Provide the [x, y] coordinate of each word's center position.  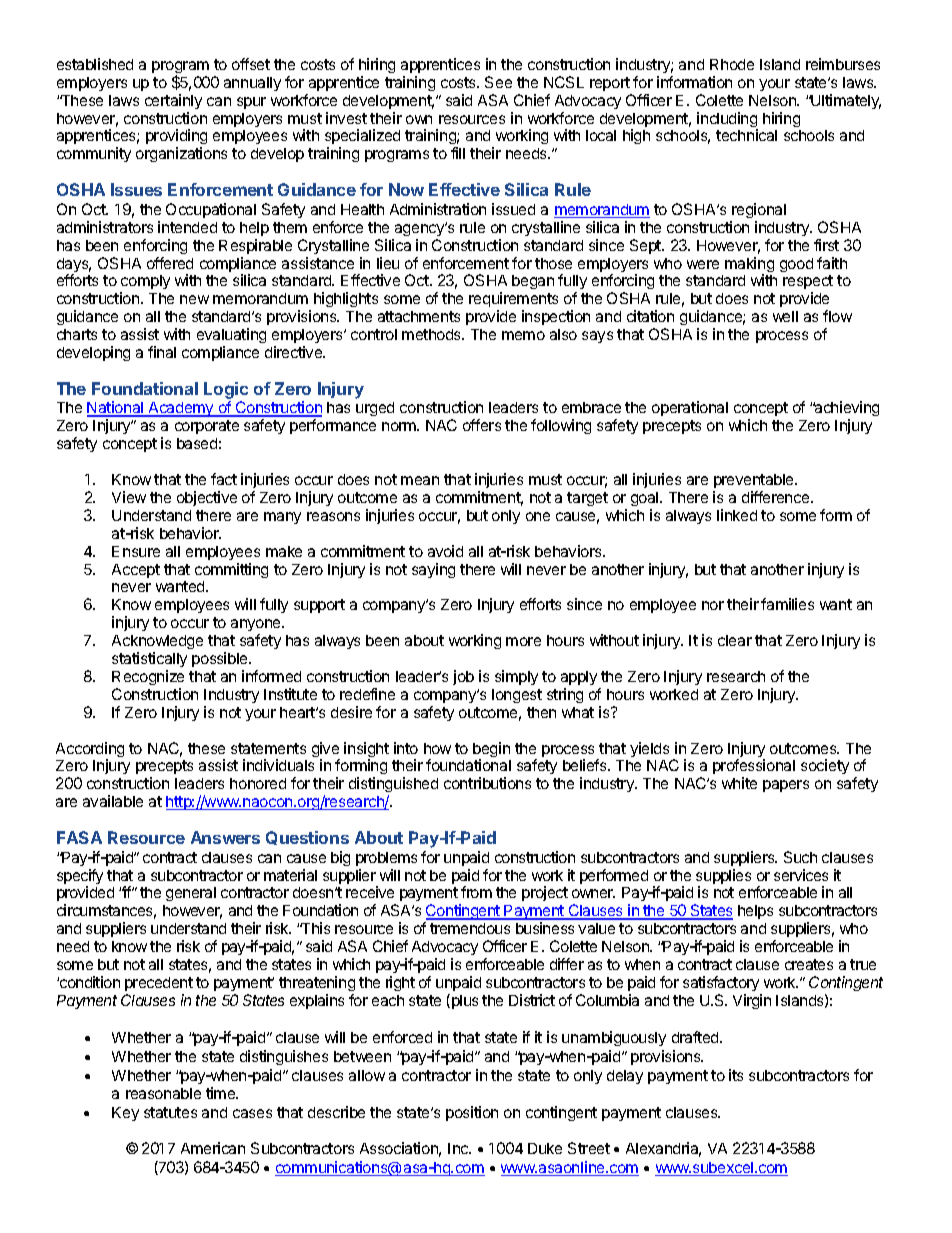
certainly [173, 101]
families [787, 604]
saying [433, 570]
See [498, 82]
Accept [136, 571]
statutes [170, 1112]
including [727, 121]
